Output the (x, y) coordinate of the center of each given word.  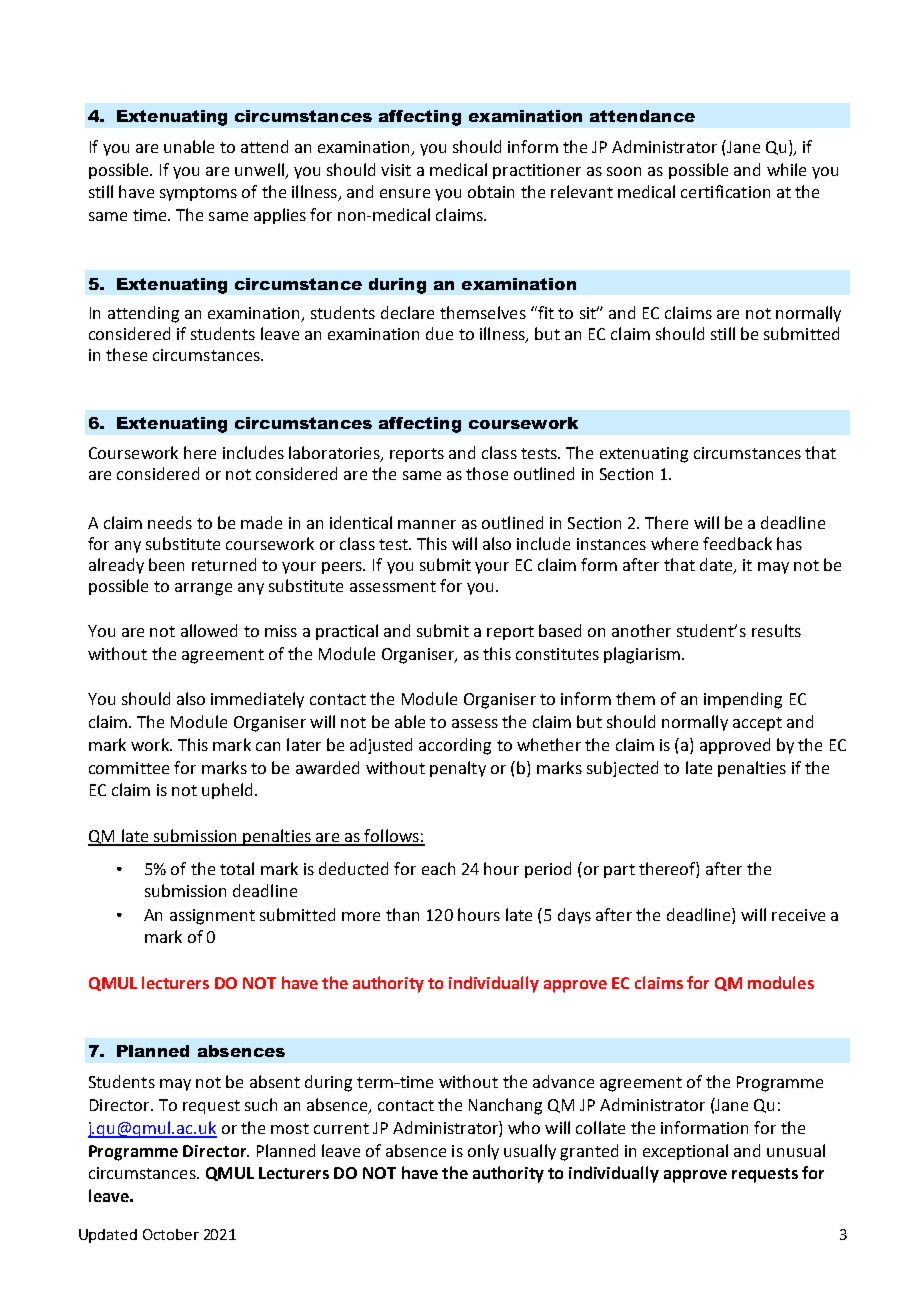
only (483, 1152)
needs (170, 522)
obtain (491, 191)
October (171, 1234)
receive (798, 915)
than (402, 914)
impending (743, 700)
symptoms (198, 194)
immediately (257, 700)
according (455, 746)
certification (725, 191)
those (487, 473)
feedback (737, 543)
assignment (212, 917)
